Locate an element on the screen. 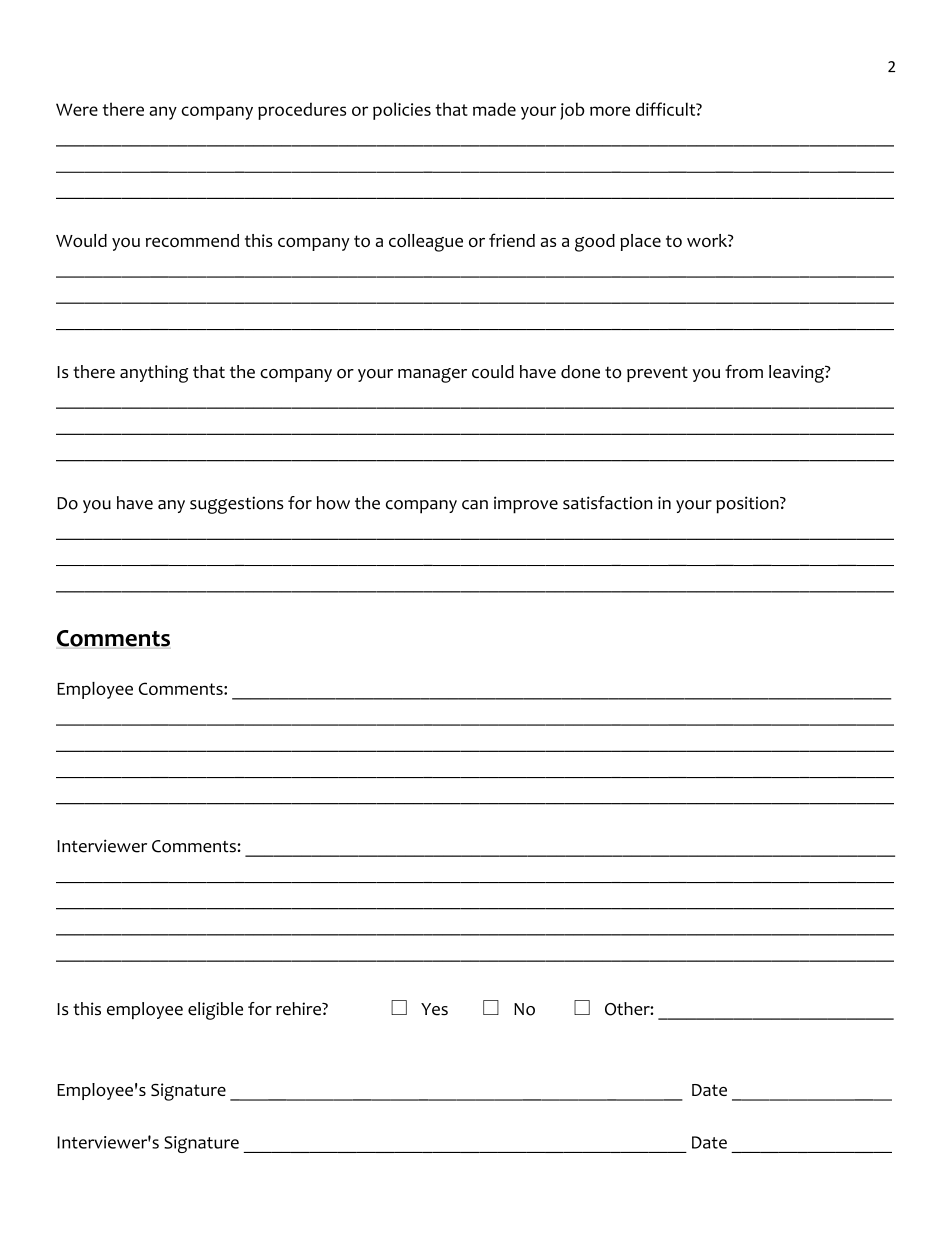 This screenshot has height=1233, width=952. rehire is located at coordinates (299, 1009).
